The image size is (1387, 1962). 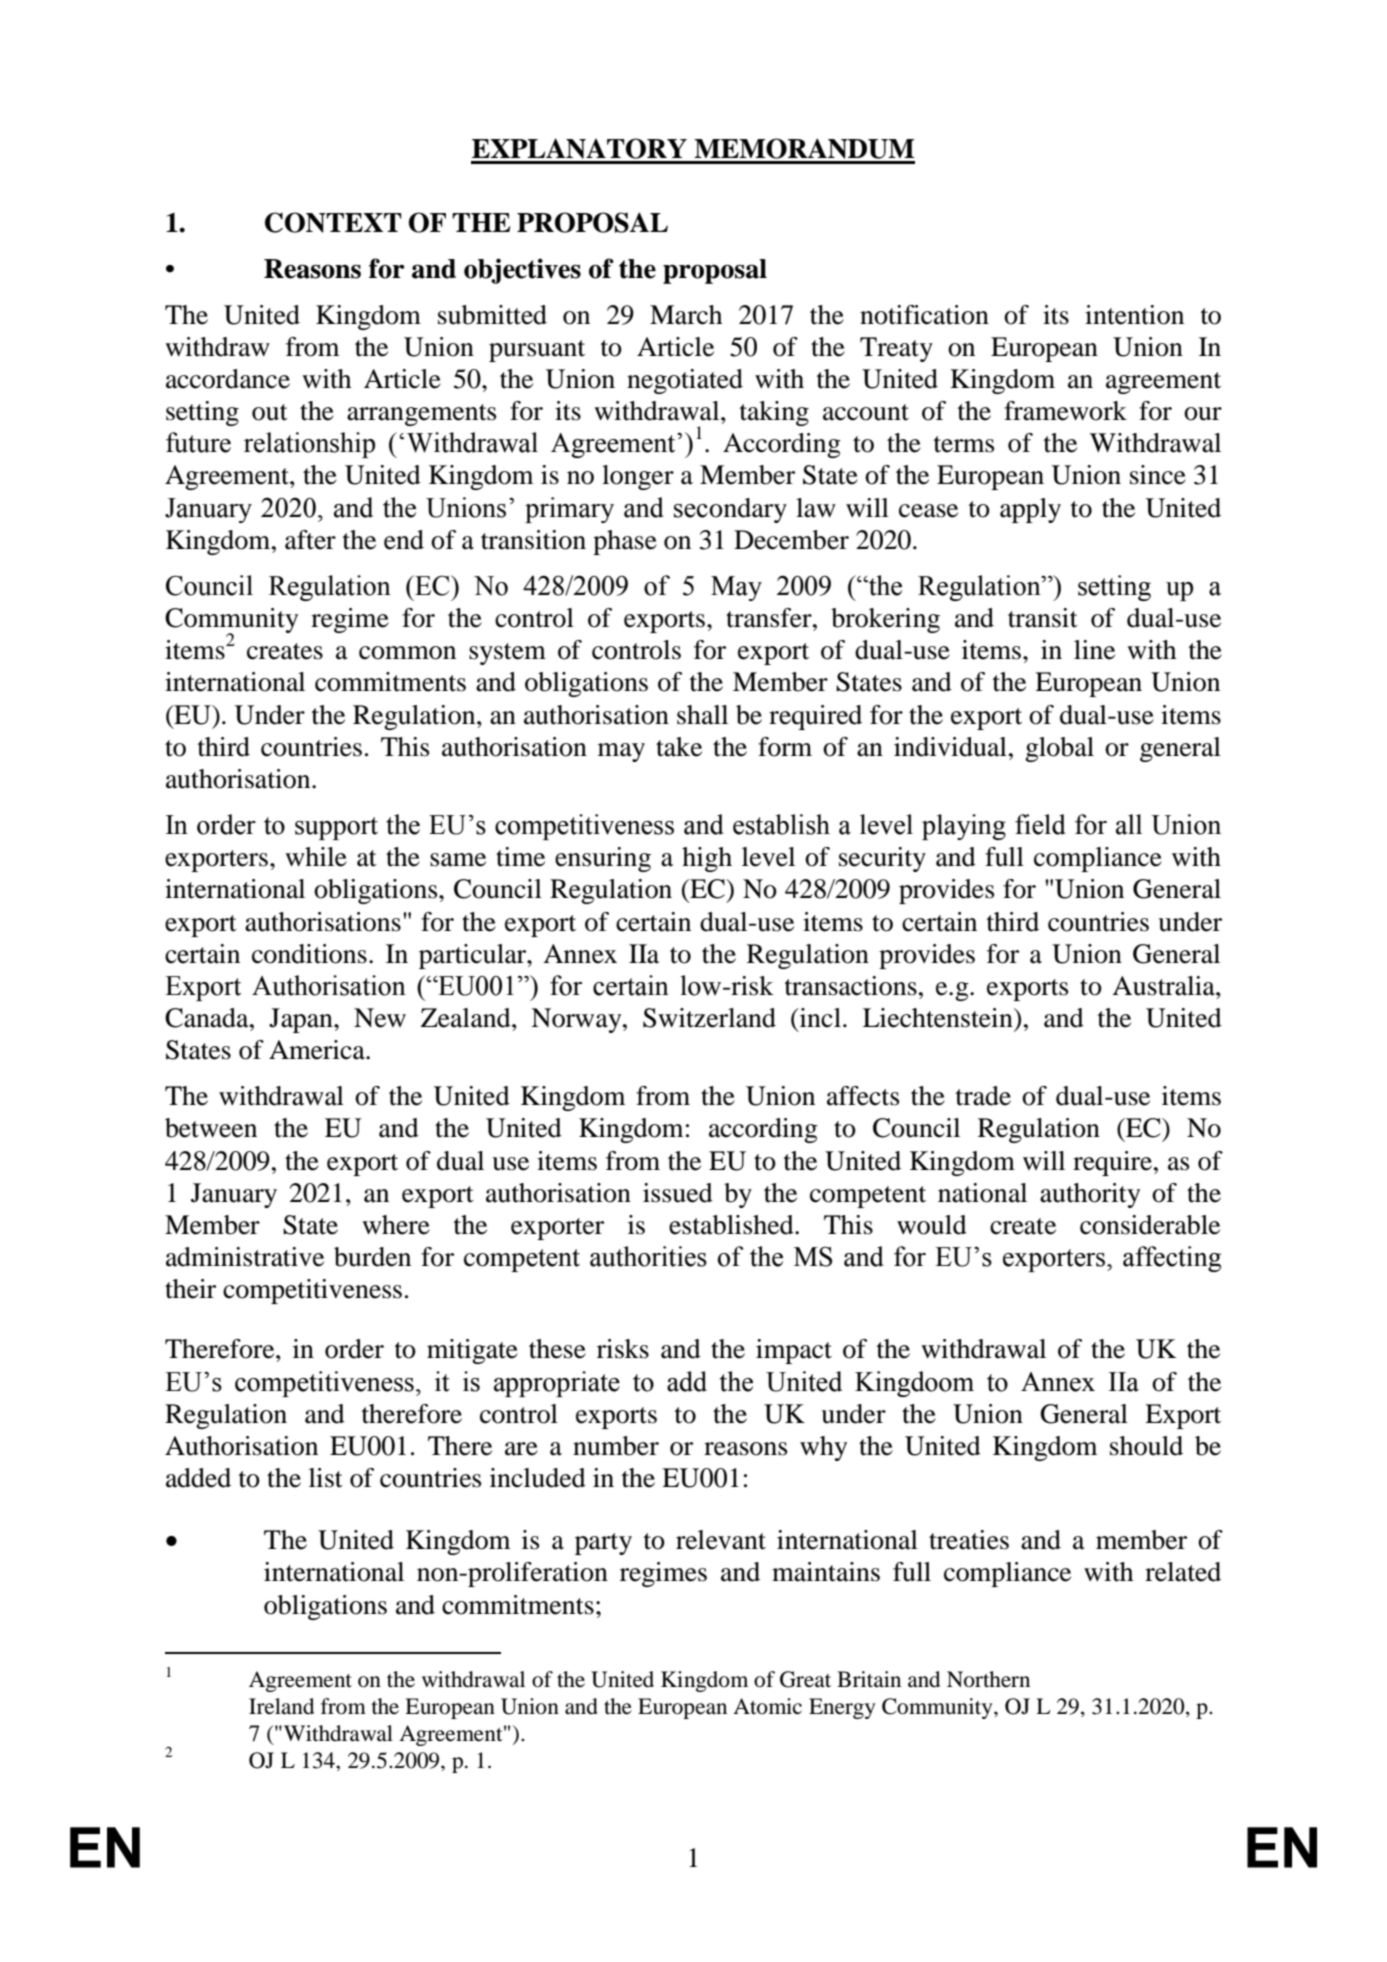 I want to click on after, so click(x=310, y=540).
